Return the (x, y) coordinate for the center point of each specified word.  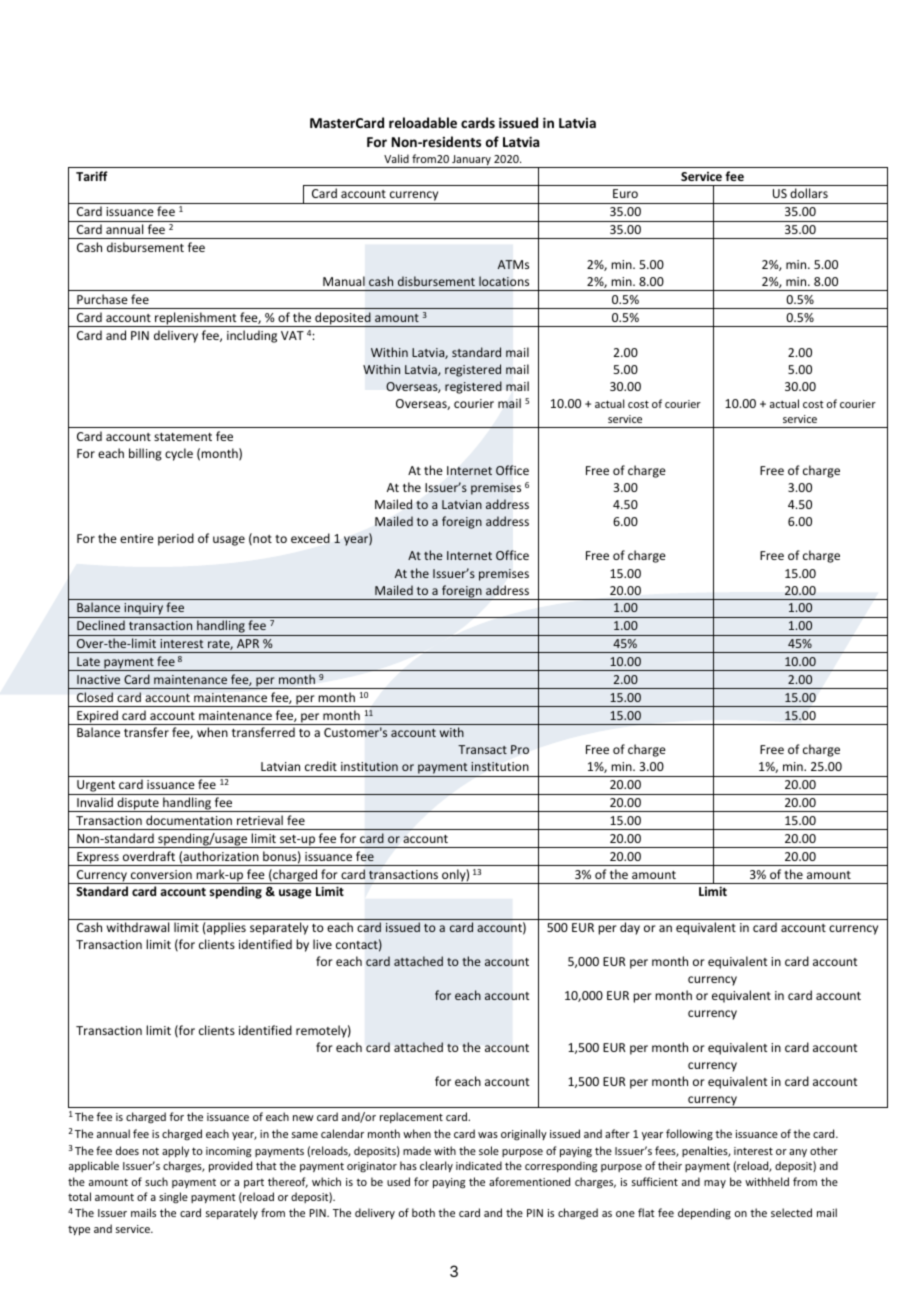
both (423, 1212)
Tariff (92, 176)
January (471, 161)
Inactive (98, 679)
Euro (625, 193)
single (173, 1198)
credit (321, 766)
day (630, 928)
